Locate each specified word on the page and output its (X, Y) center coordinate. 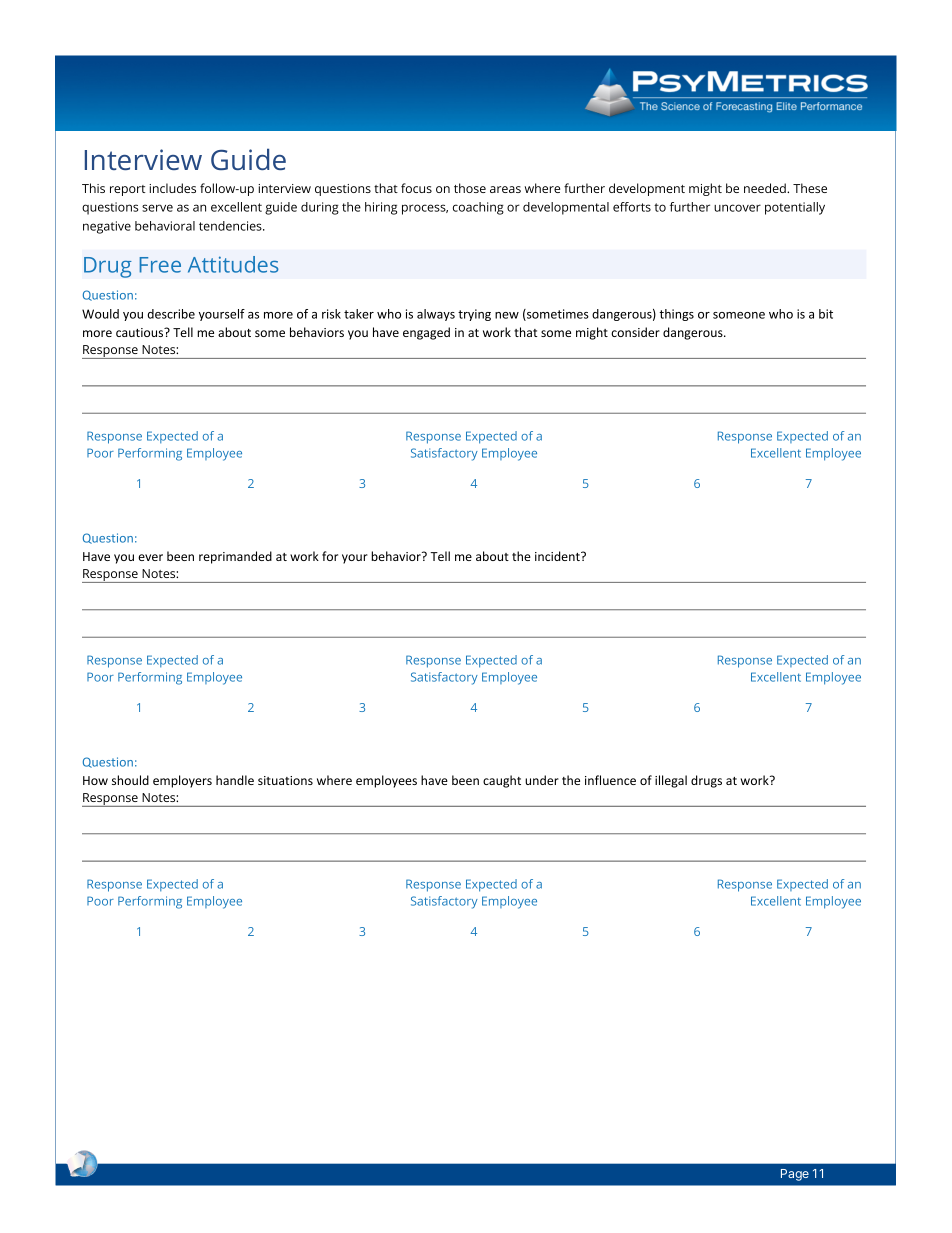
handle (235, 780)
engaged (426, 333)
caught (502, 781)
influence (610, 780)
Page (795, 1175)
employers (182, 781)
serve (157, 208)
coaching (478, 208)
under (542, 780)
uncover (737, 208)
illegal (671, 781)
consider (635, 332)
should (130, 780)
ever (150, 557)
